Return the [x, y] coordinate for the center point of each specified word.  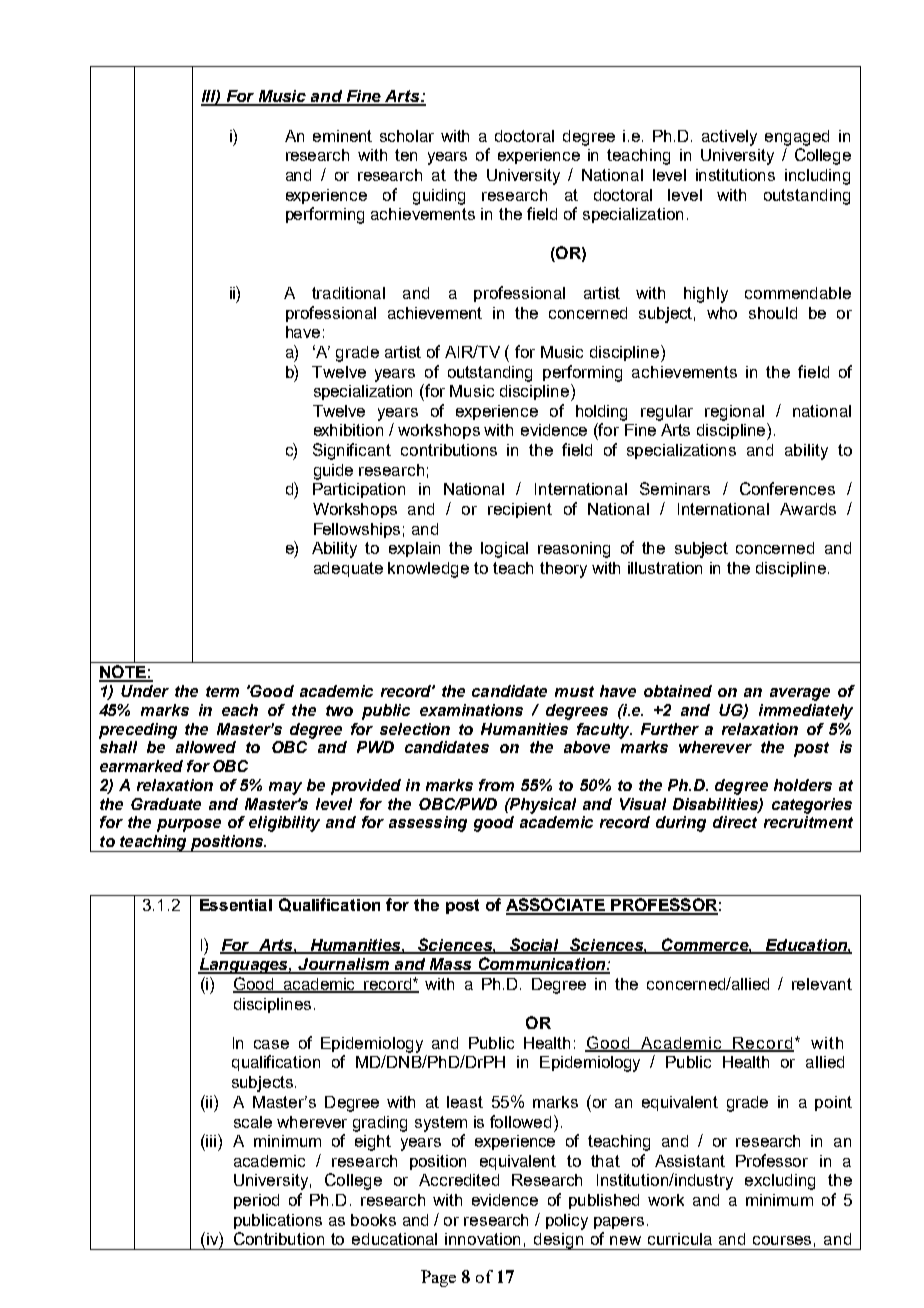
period [256, 1201]
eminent [342, 136]
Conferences [787, 488]
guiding [439, 197]
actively [729, 138]
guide [333, 472]
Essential [236, 905]
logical [504, 550]
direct [735, 822]
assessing [428, 824]
